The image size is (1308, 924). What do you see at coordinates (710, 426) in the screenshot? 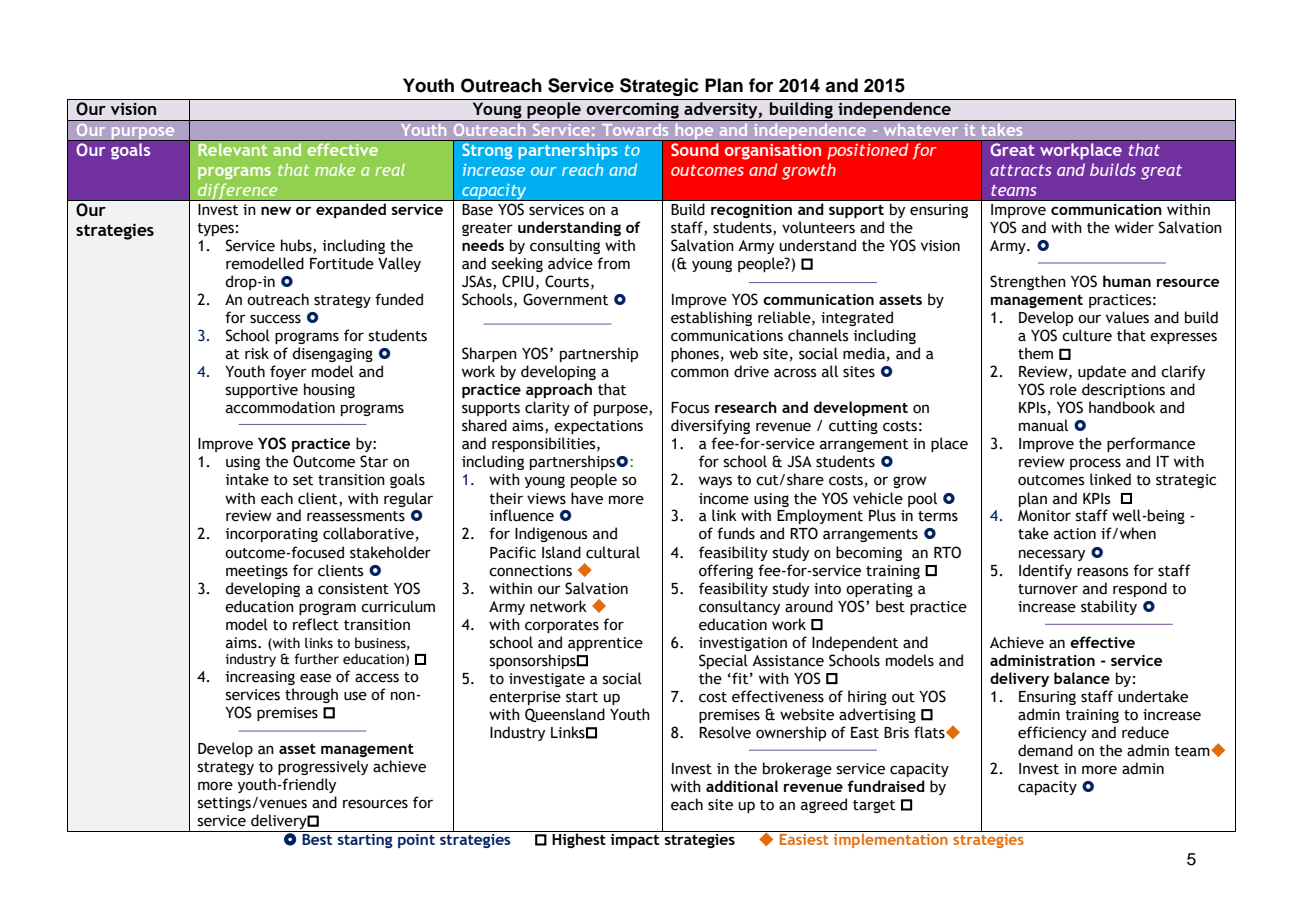
I see `diversifying` at bounding box center [710, 426].
